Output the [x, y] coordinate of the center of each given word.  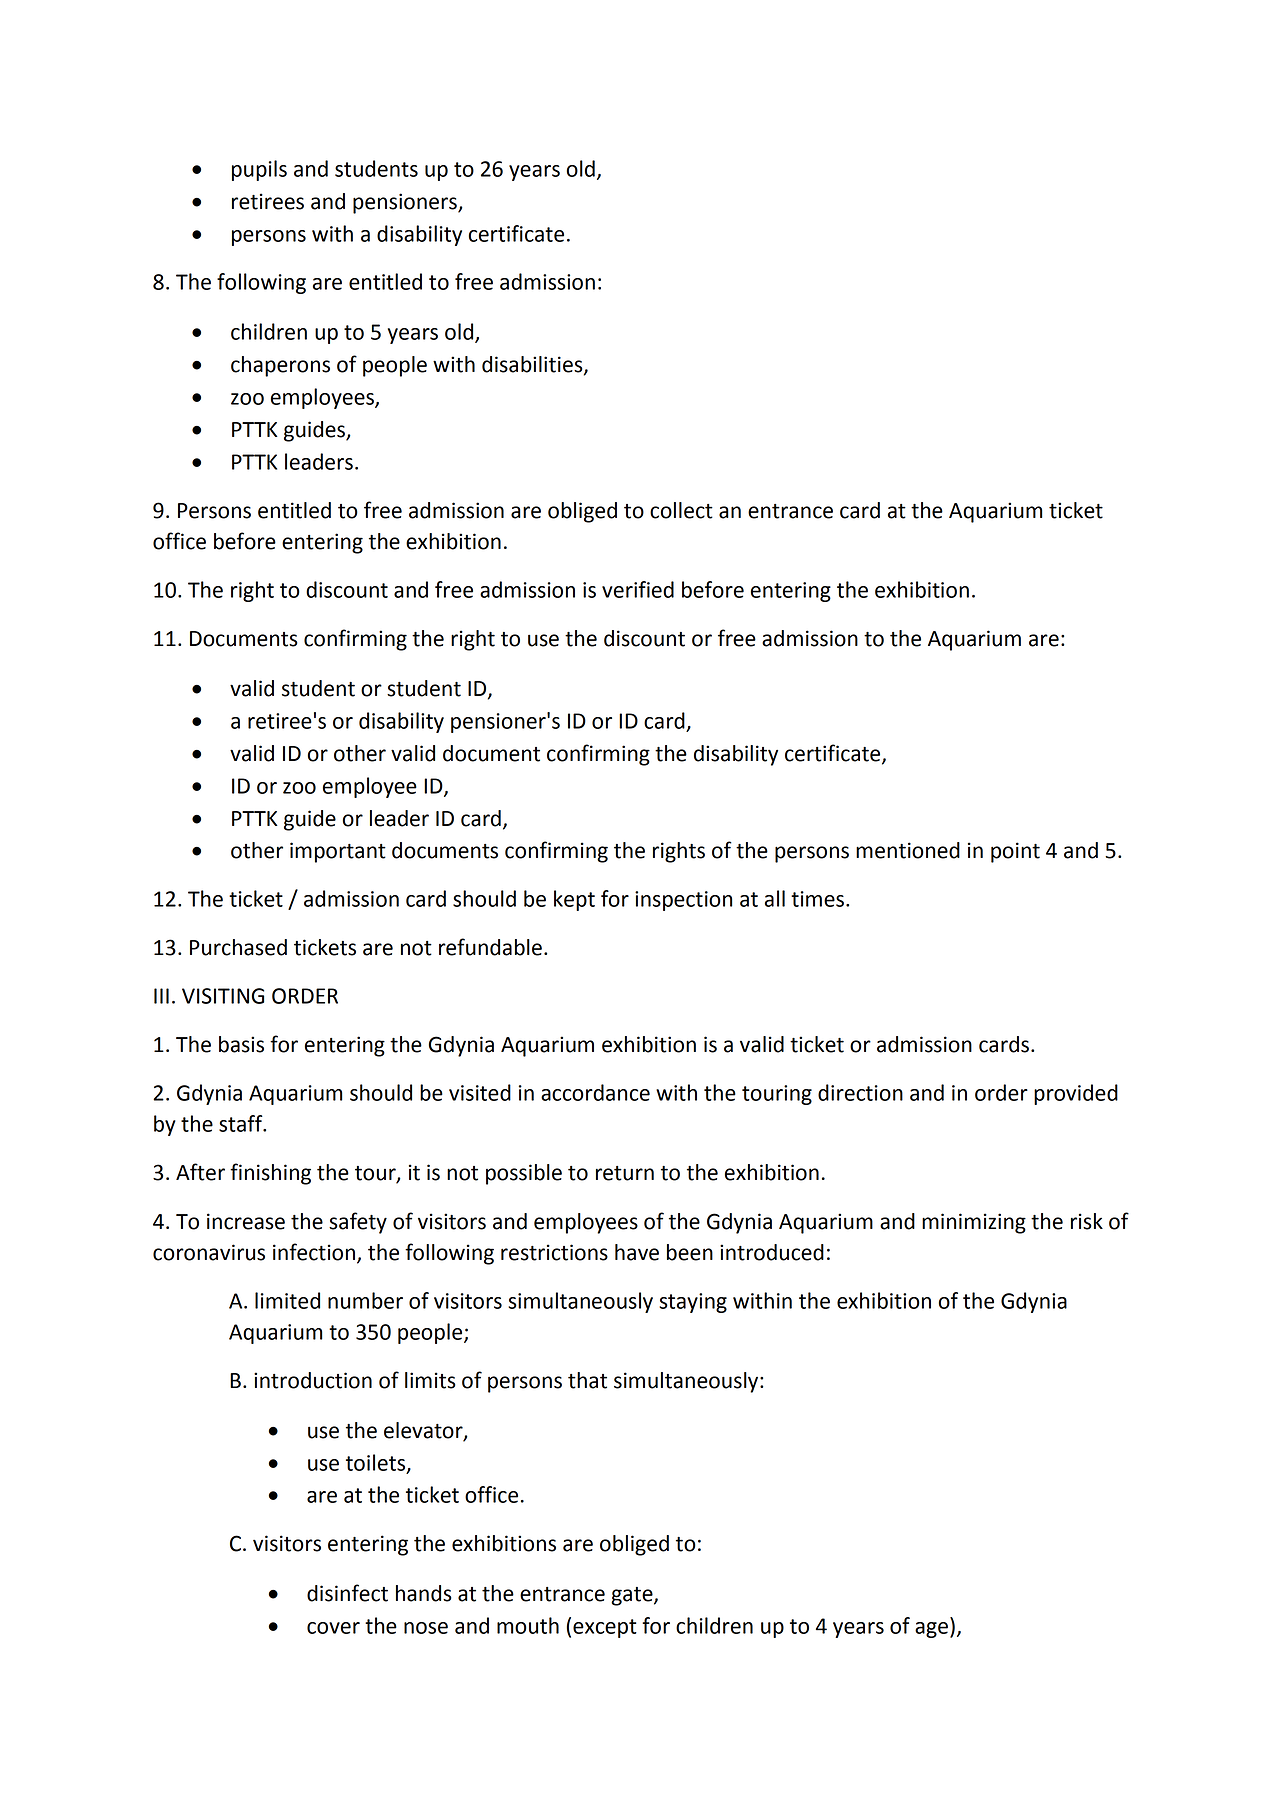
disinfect [347, 1593]
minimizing [974, 1223]
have [637, 1252]
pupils [259, 170]
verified [638, 589]
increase [246, 1221]
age [931, 1630]
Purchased [238, 947]
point [1015, 852]
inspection [683, 901]
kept [574, 900]
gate [633, 1596]
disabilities [533, 365]
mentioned [908, 850]
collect [681, 510]
